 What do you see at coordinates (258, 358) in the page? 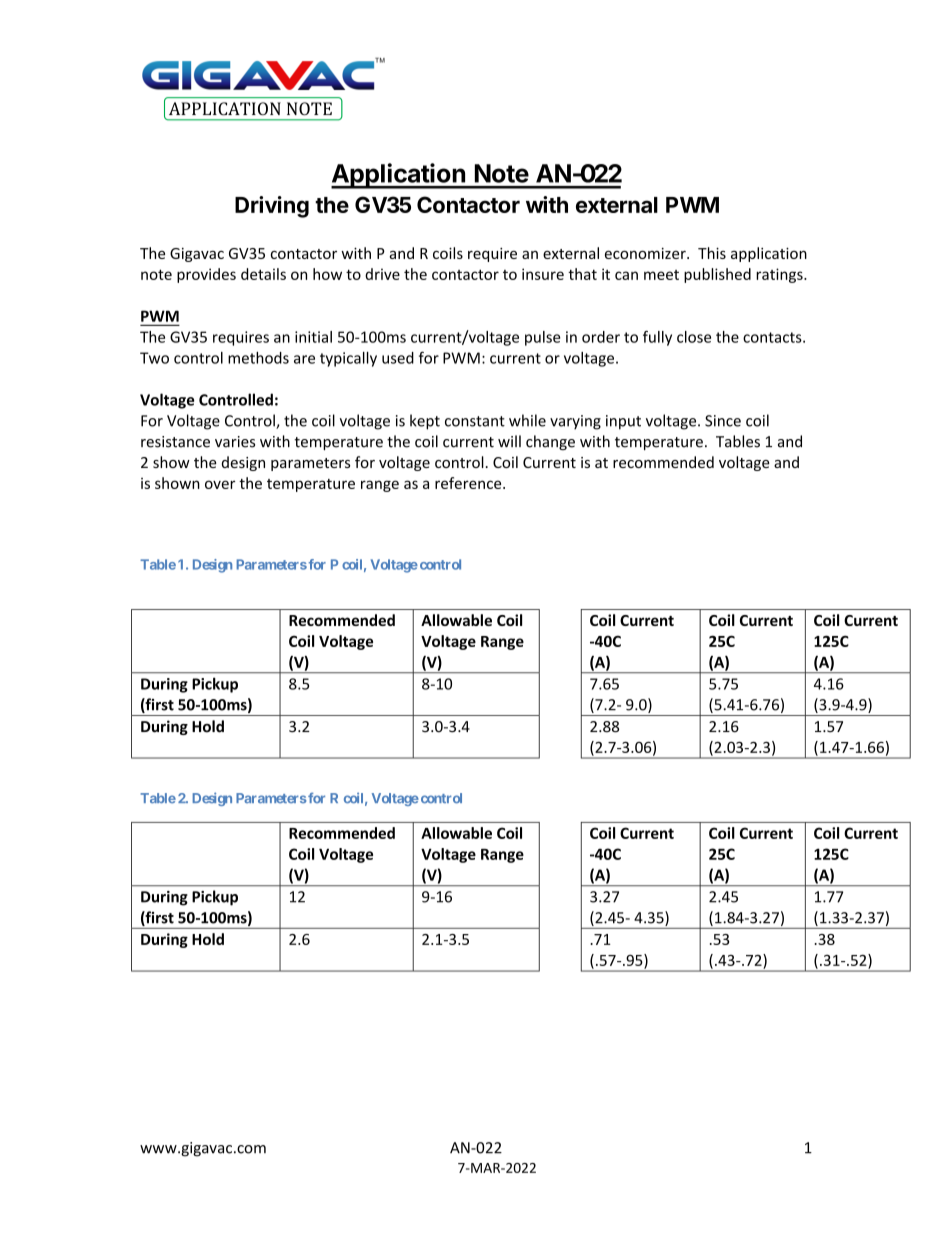
I see `methods` at bounding box center [258, 358].
